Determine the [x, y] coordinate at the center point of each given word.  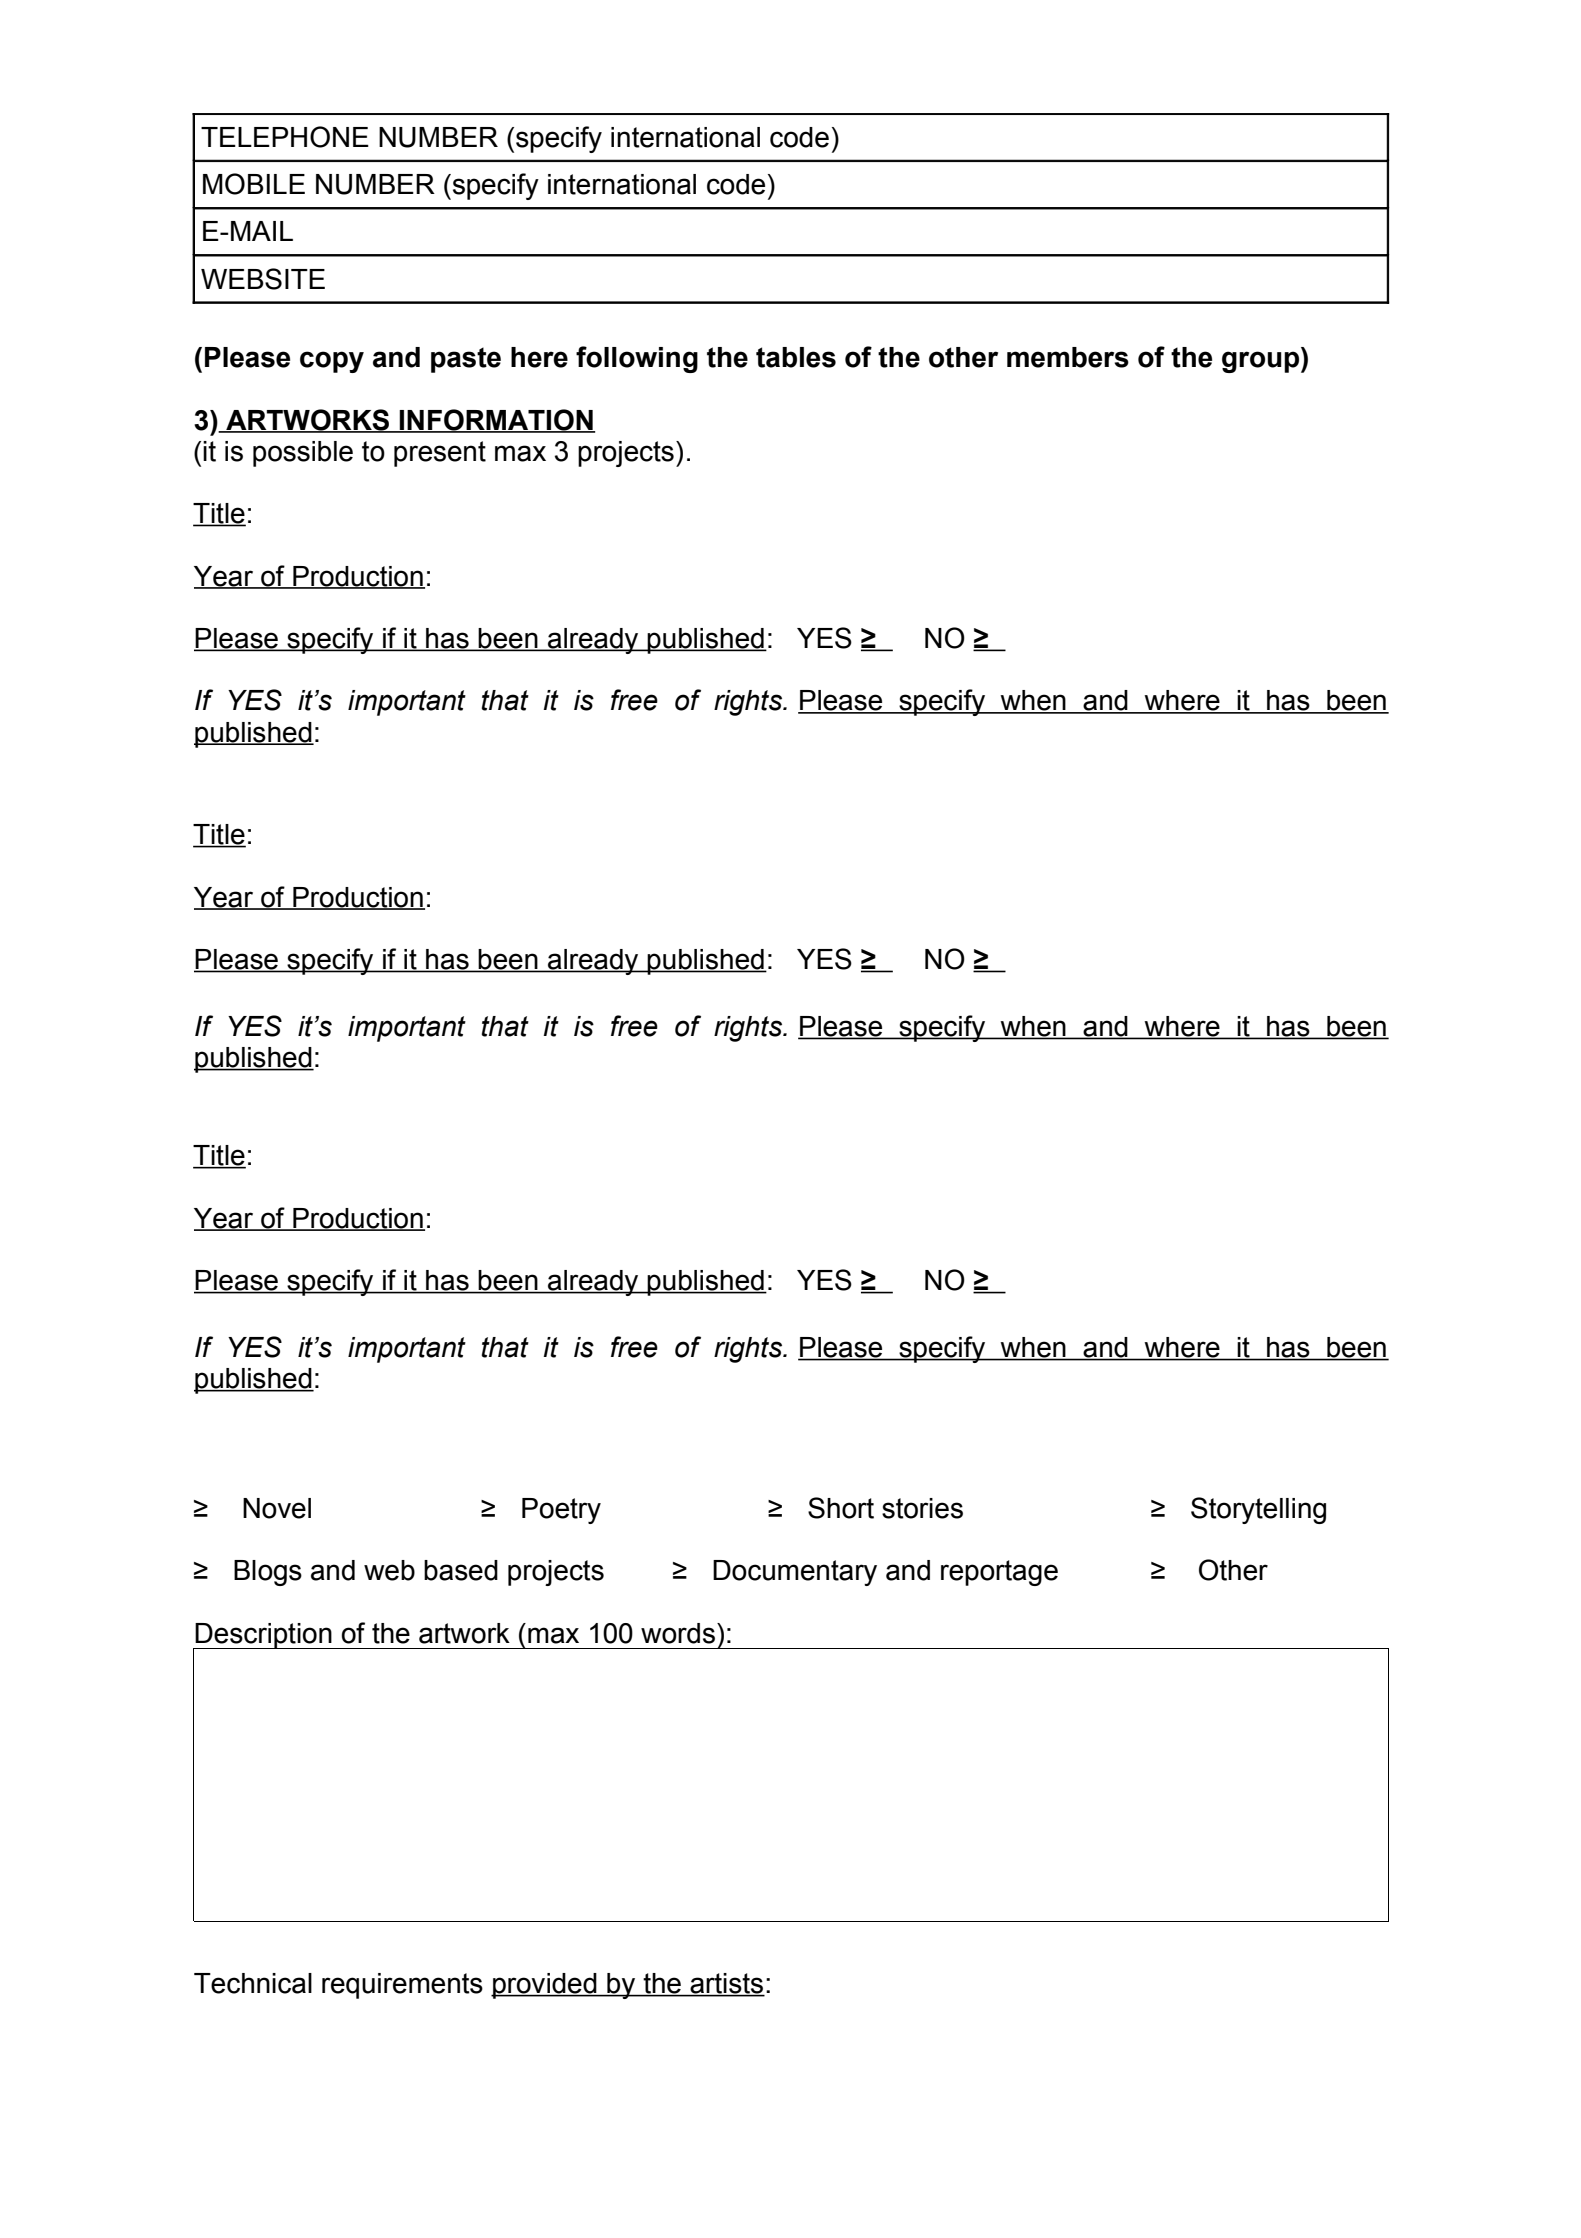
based [461, 1570]
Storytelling [1258, 1510]
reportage [999, 1573]
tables [796, 357]
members [1068, 357]
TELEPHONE [285, 137]
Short [841, 1508]
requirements [402, 1986]
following [637, 359]
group [1262, 362]
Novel [277, 1508]
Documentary [795, 1573]
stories [922, 1508]
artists [726, 1984]
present [440, 454]
